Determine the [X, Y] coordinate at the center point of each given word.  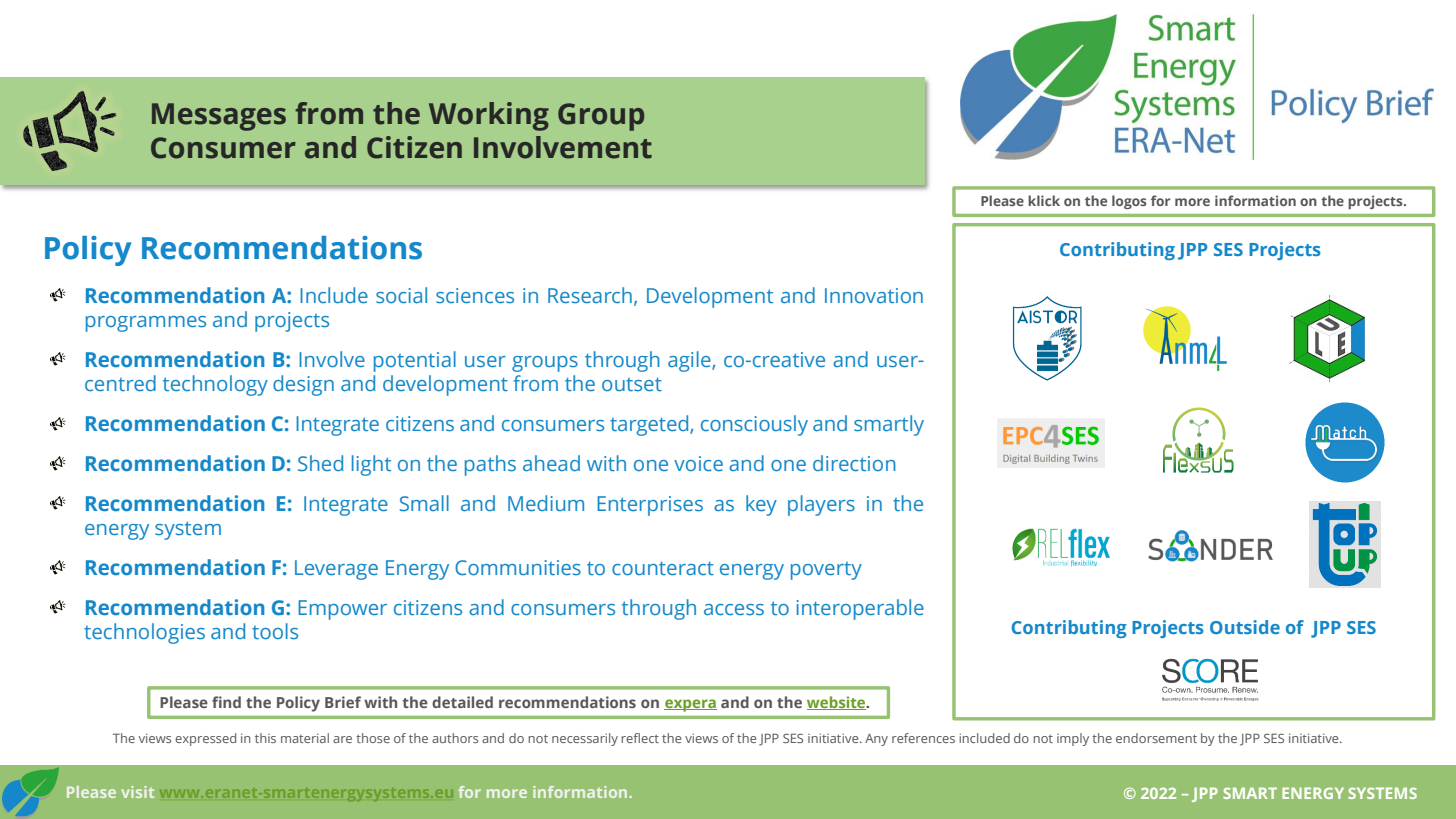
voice [698, 463]
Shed [320, 463]
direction [854, 463]
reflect [640, 738]
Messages [219, 117]
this [265, 738]
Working [489, 116]
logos [1129, 202]
